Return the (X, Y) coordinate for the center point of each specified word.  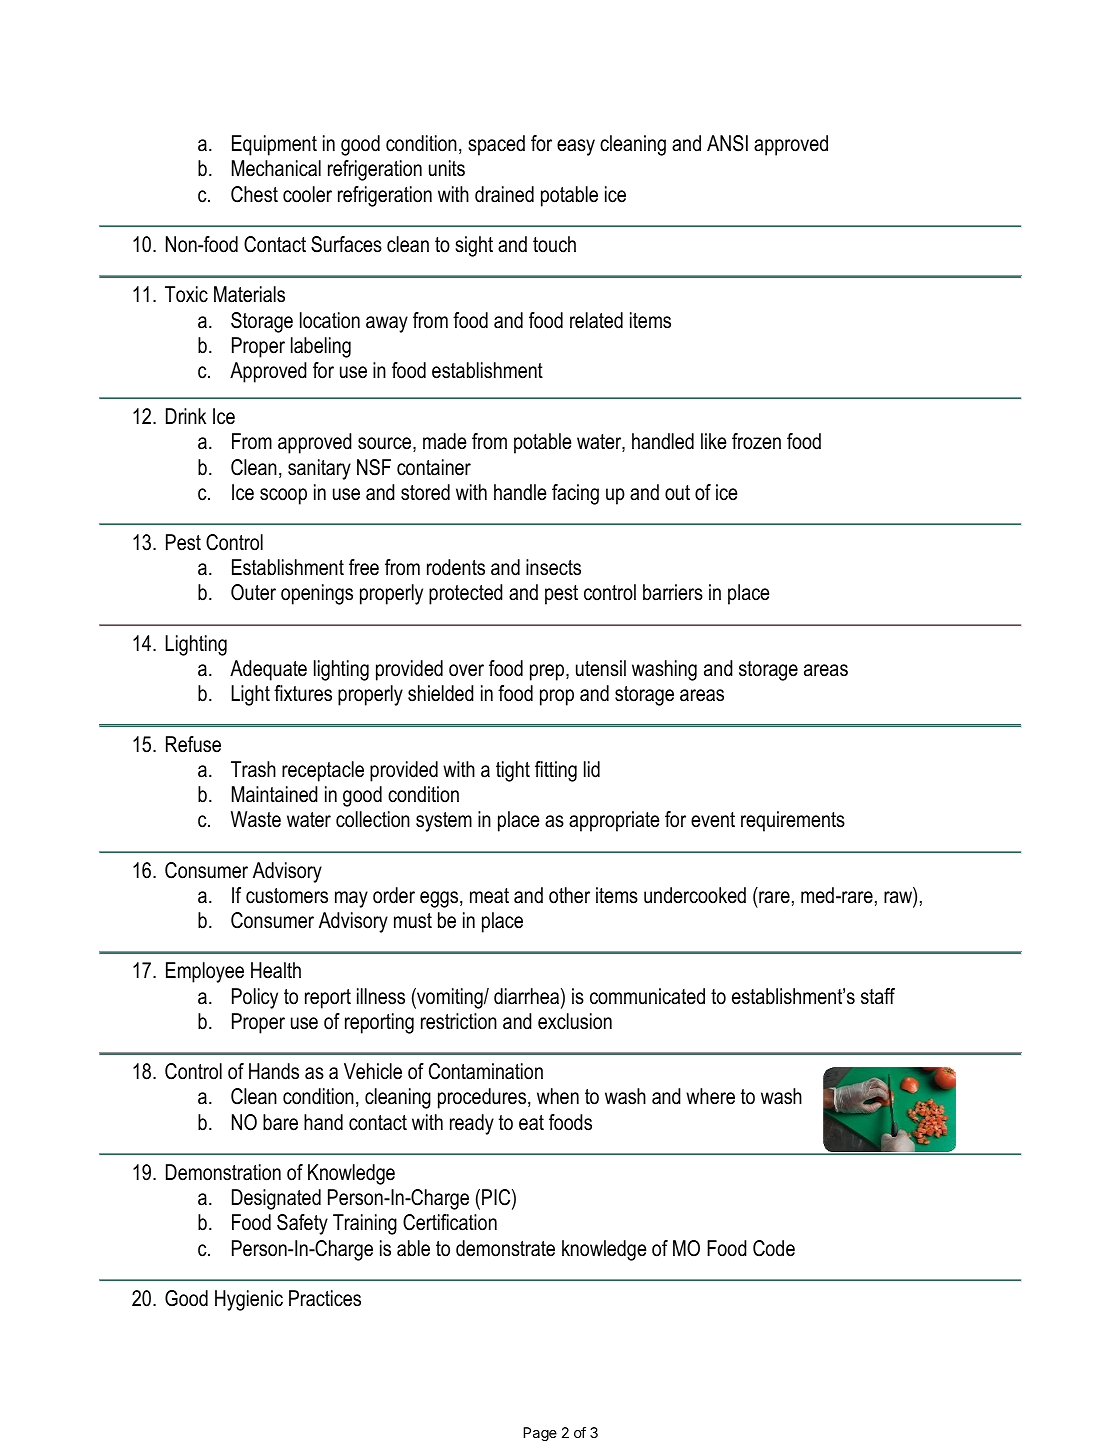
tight (513, 771)
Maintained (275, 794)
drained (504, 194)
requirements (793, 821)
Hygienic (249, 1300)
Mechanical (276, 168)
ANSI (727, 143)
